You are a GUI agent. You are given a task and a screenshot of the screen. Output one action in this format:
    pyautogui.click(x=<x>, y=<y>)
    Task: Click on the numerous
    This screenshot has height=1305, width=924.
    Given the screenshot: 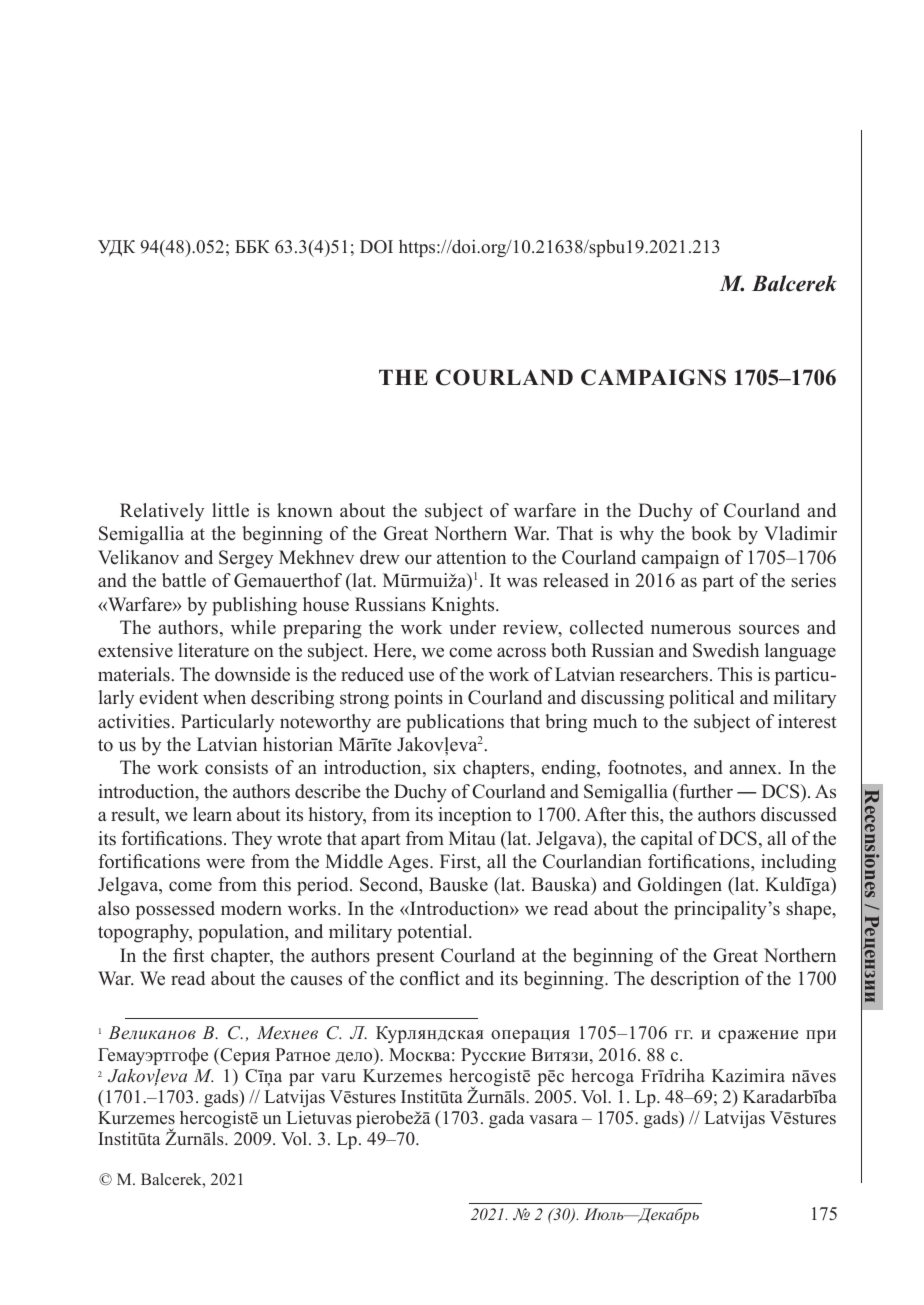 What is the action you would take?
    pyautogui.click(x=691, y=629)
